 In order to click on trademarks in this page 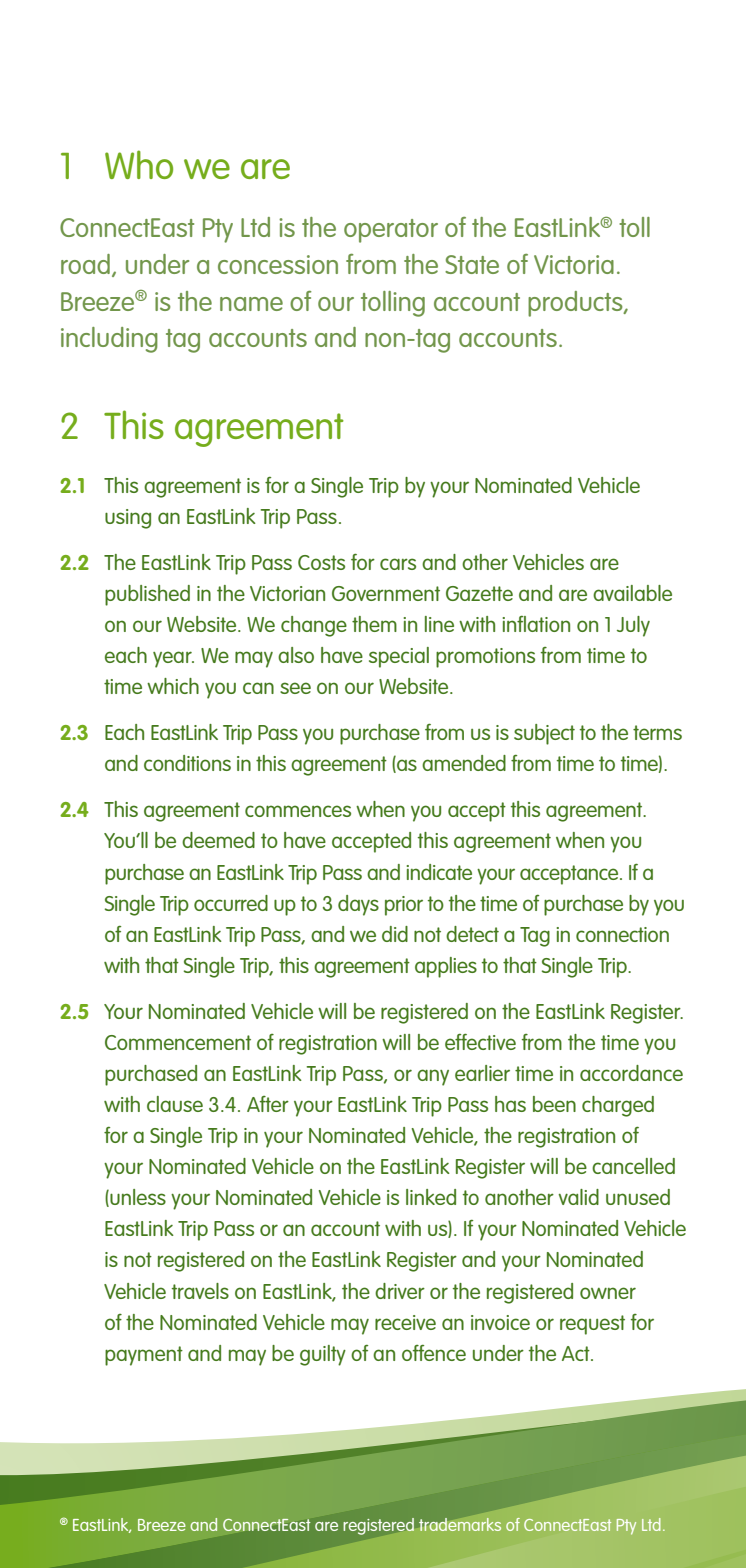, I will do `click(460, 1524)`.
